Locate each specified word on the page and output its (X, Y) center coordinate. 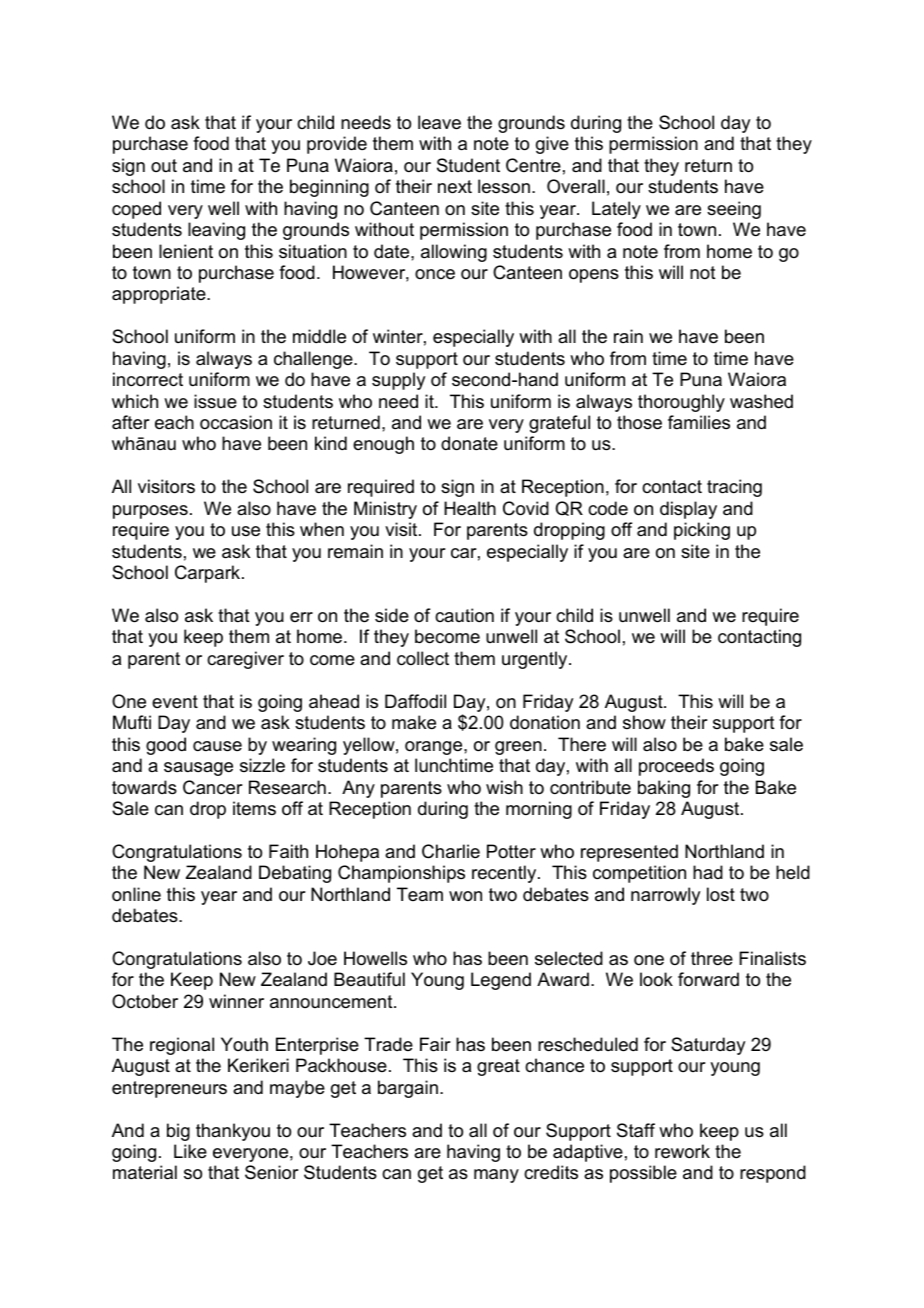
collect (423, 658)
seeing (734, 210)
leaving (216, 231)
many (496, 1176)
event (175, 701)
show (644, 722)
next (455, 187)
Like (190, 1151)
